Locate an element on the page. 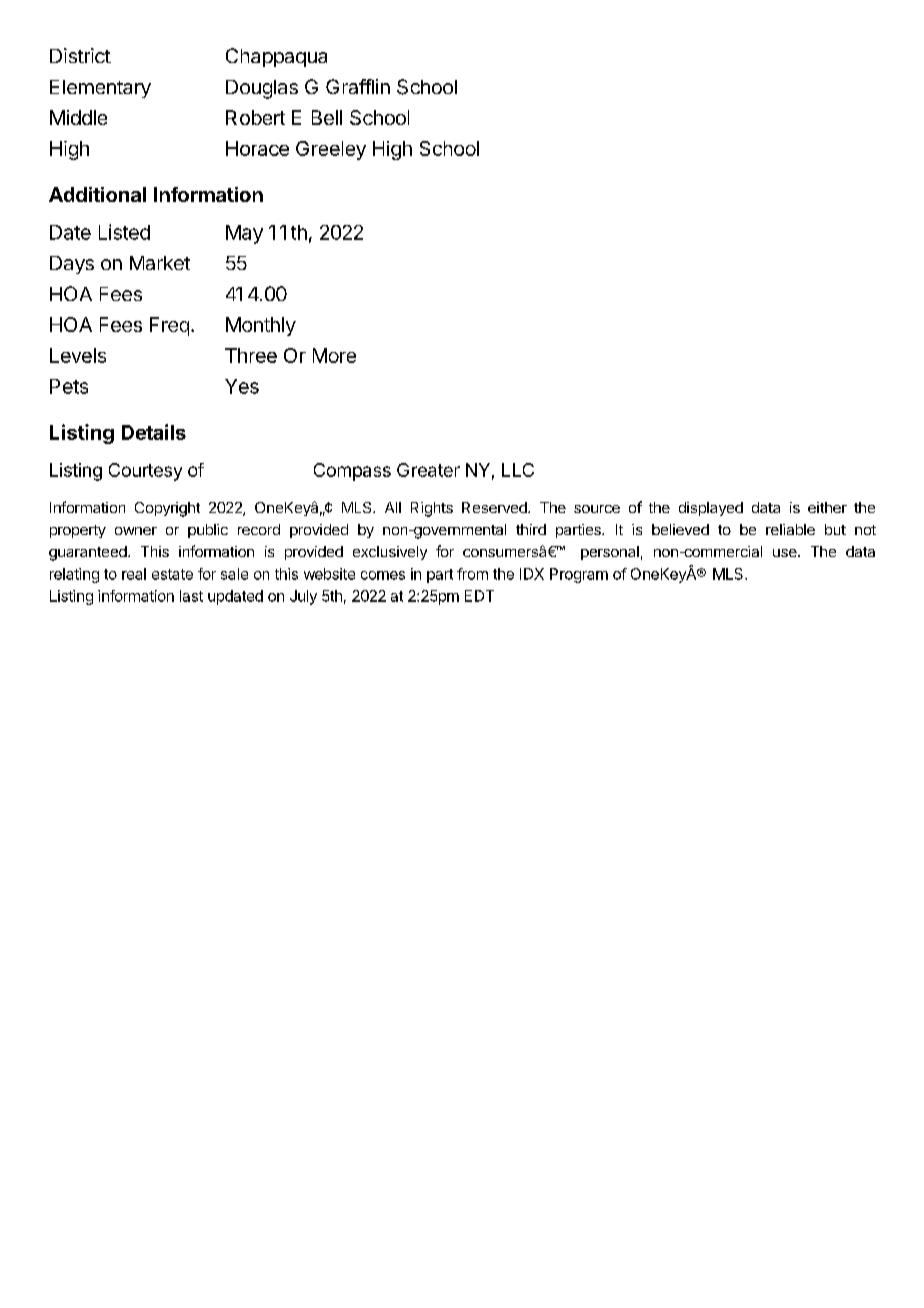 The height and width of the page is (1308, 924). Horace is located at coordinates (257, 148).
